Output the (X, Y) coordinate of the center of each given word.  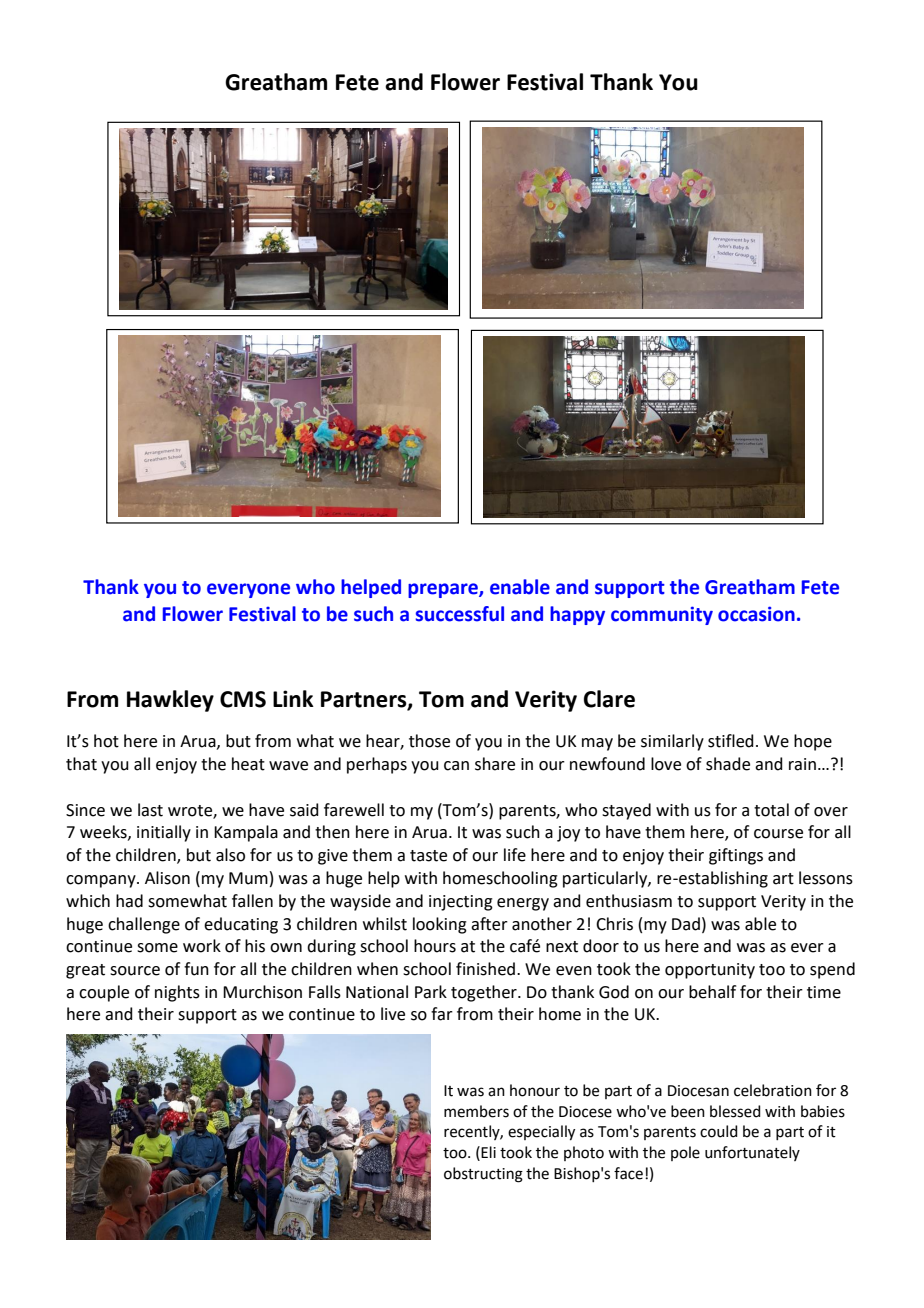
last (150, 810)
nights (177, 993)
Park (431, 992)
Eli (488, 1152)
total (771, 810)
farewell (354, 810)
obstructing (483, 1175)
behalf (712, 992)
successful (459, 614)
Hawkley (170, 701)
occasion (756, 614)
